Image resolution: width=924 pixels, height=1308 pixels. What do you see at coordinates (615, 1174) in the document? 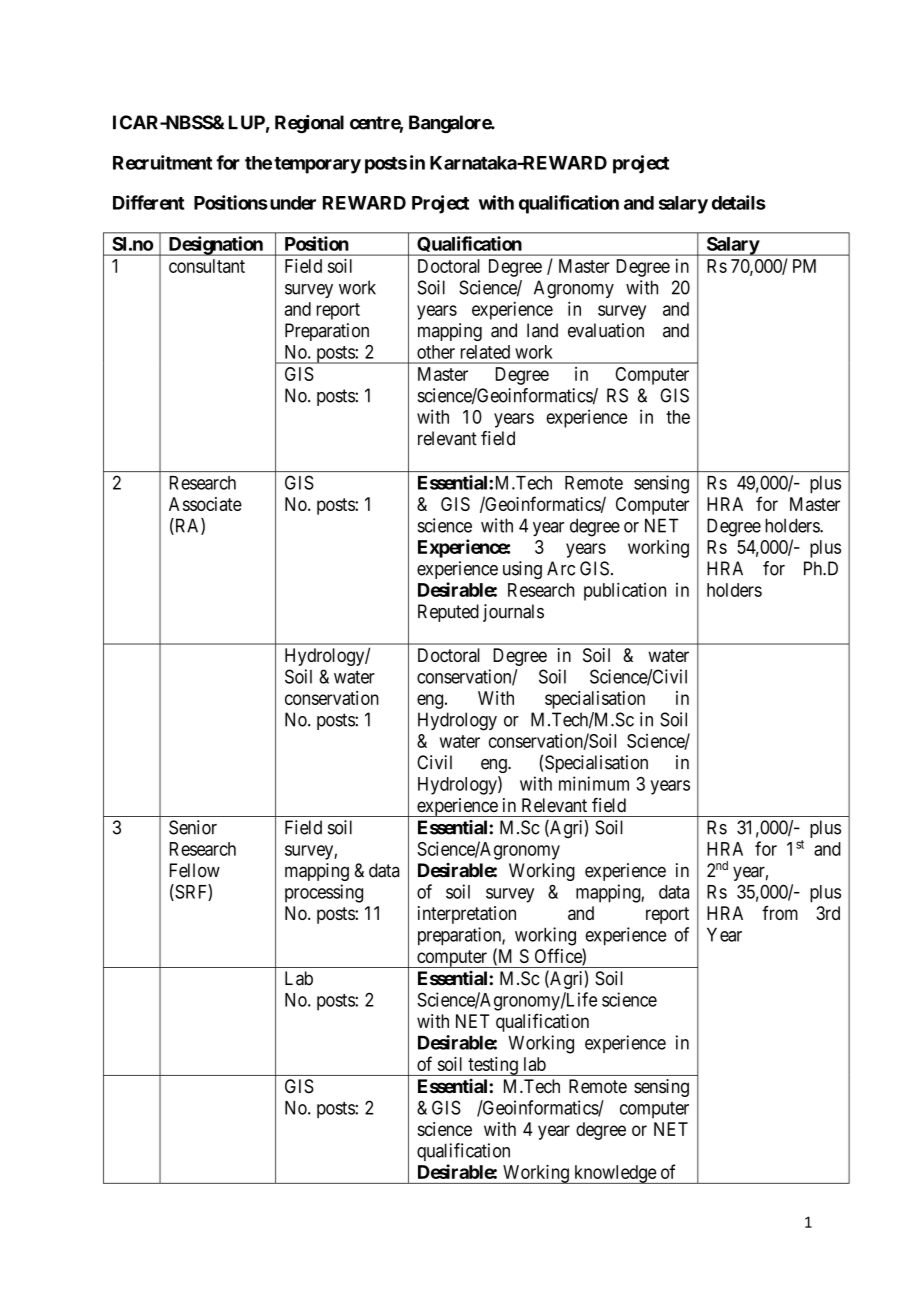
I see `knowledge` at bounding box center [615, 1174].
